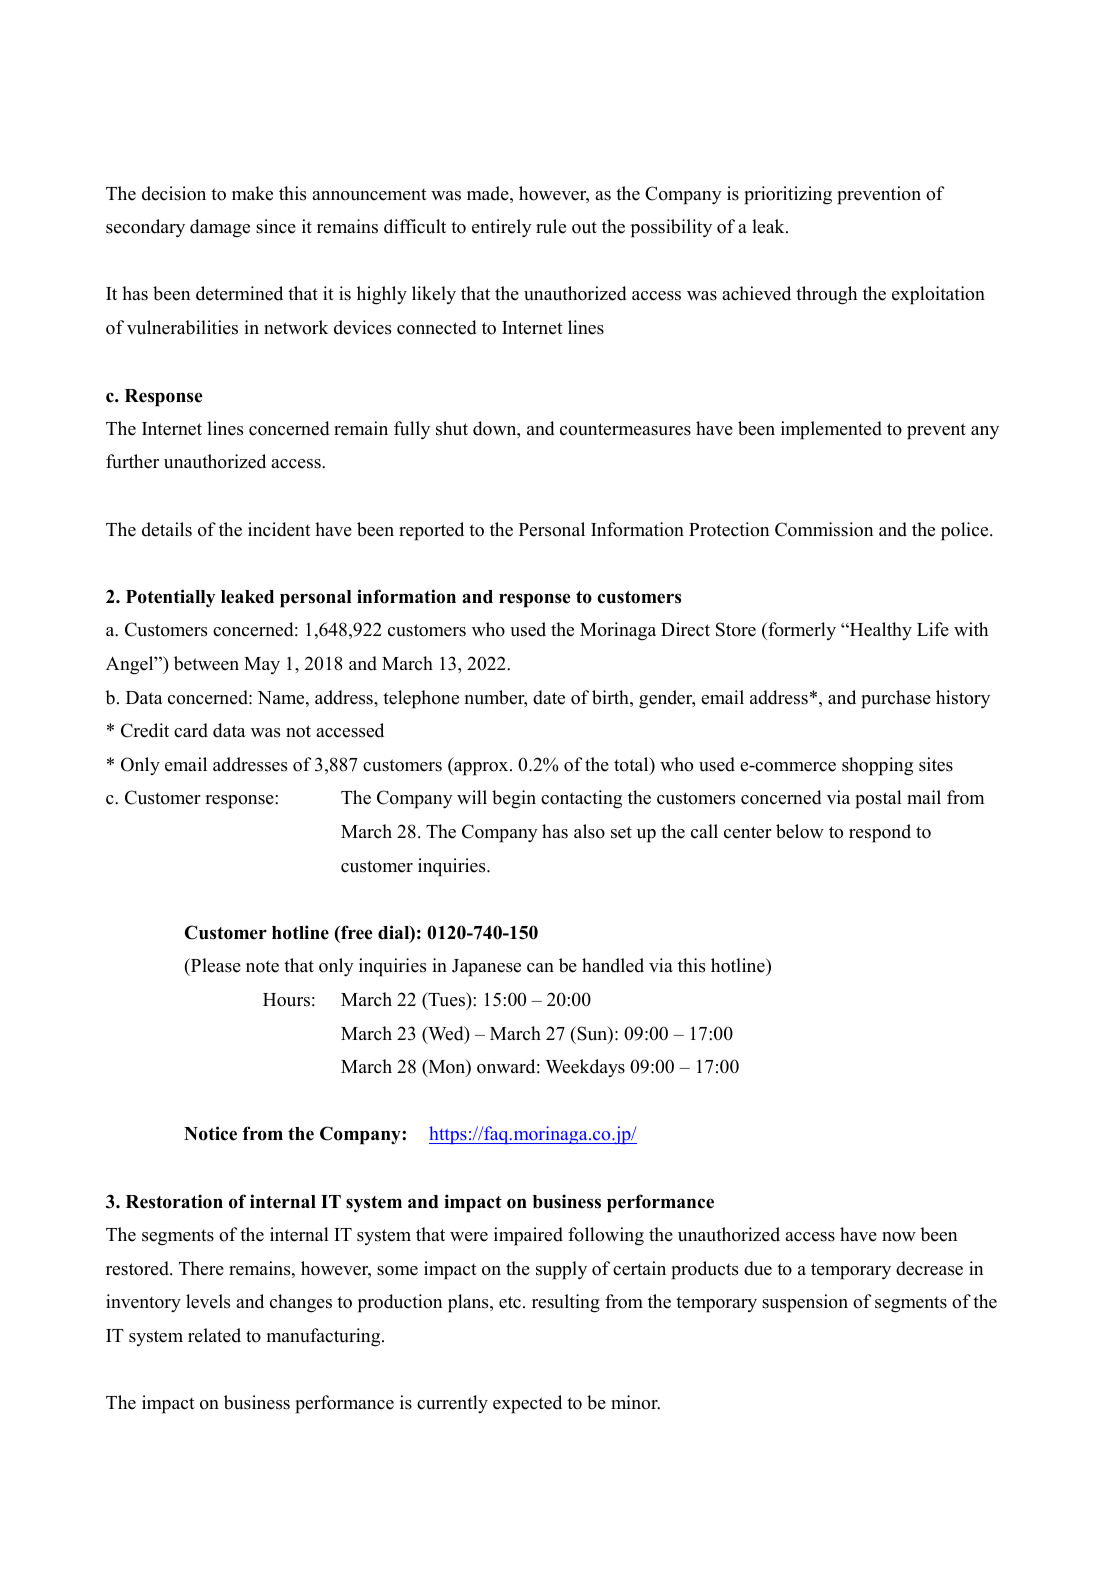  What do you see at coordinates (788, 195) in the image?
I see `prioritizing` at bounding box center [788, 195].
